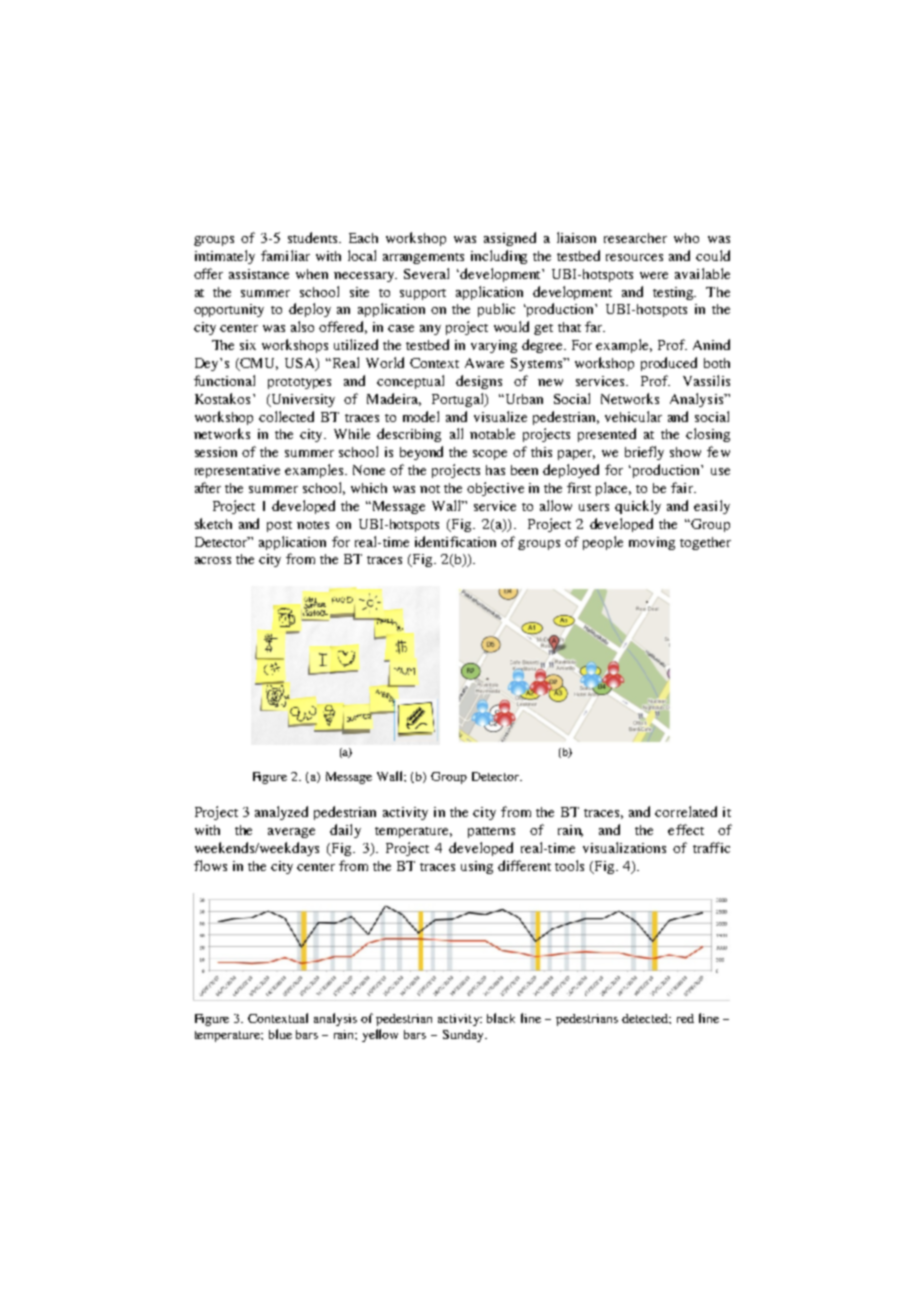  What do you see at coordinates (280, 1034) in the document?
I see `blue` at bounding box center [280, 1034].
